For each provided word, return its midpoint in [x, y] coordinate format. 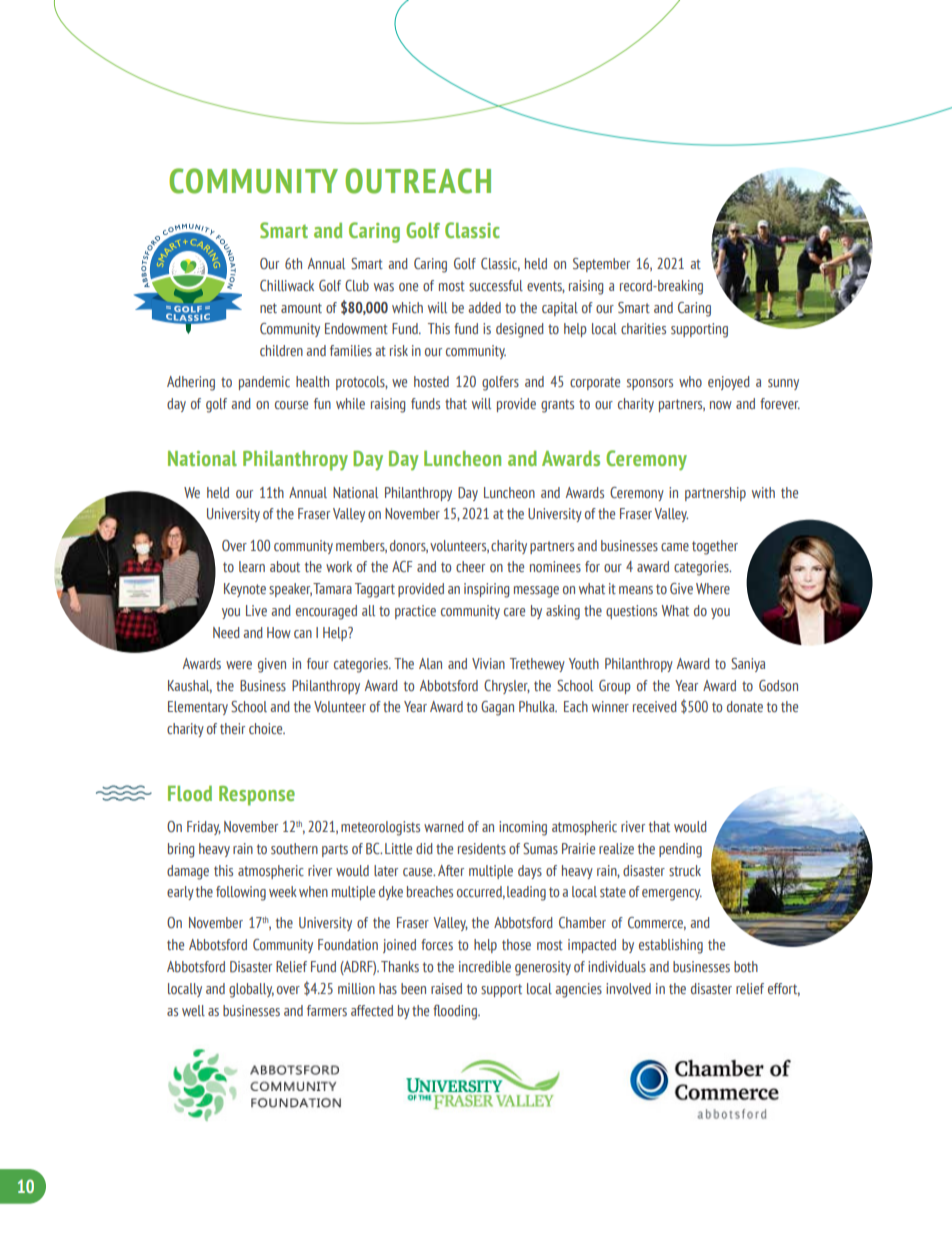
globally [251, 990]
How [279, 632]
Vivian [488, 663]
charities [643, 328]
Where [713, 588]
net [268, 308]
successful [496, 285]
